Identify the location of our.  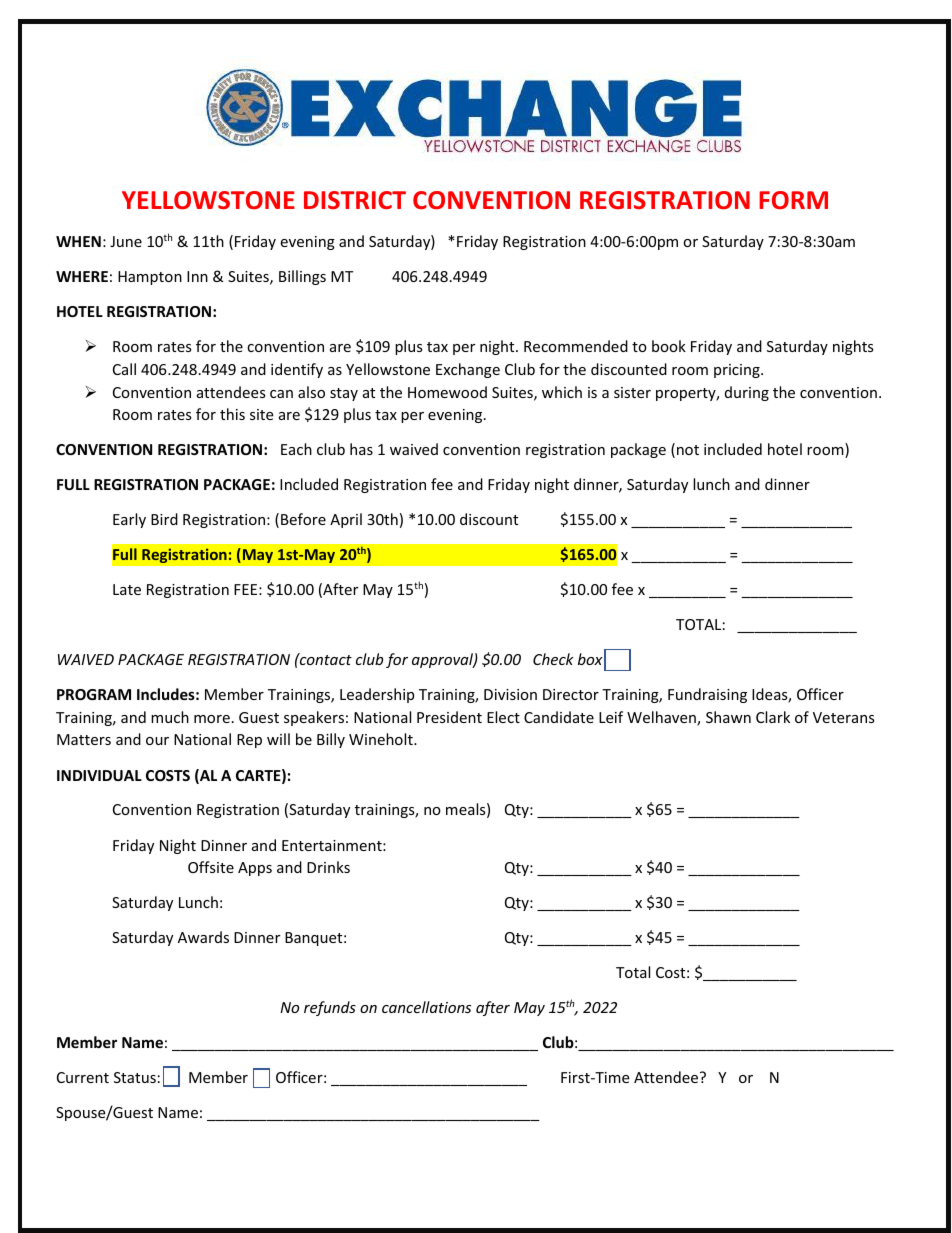
(157, 741).
